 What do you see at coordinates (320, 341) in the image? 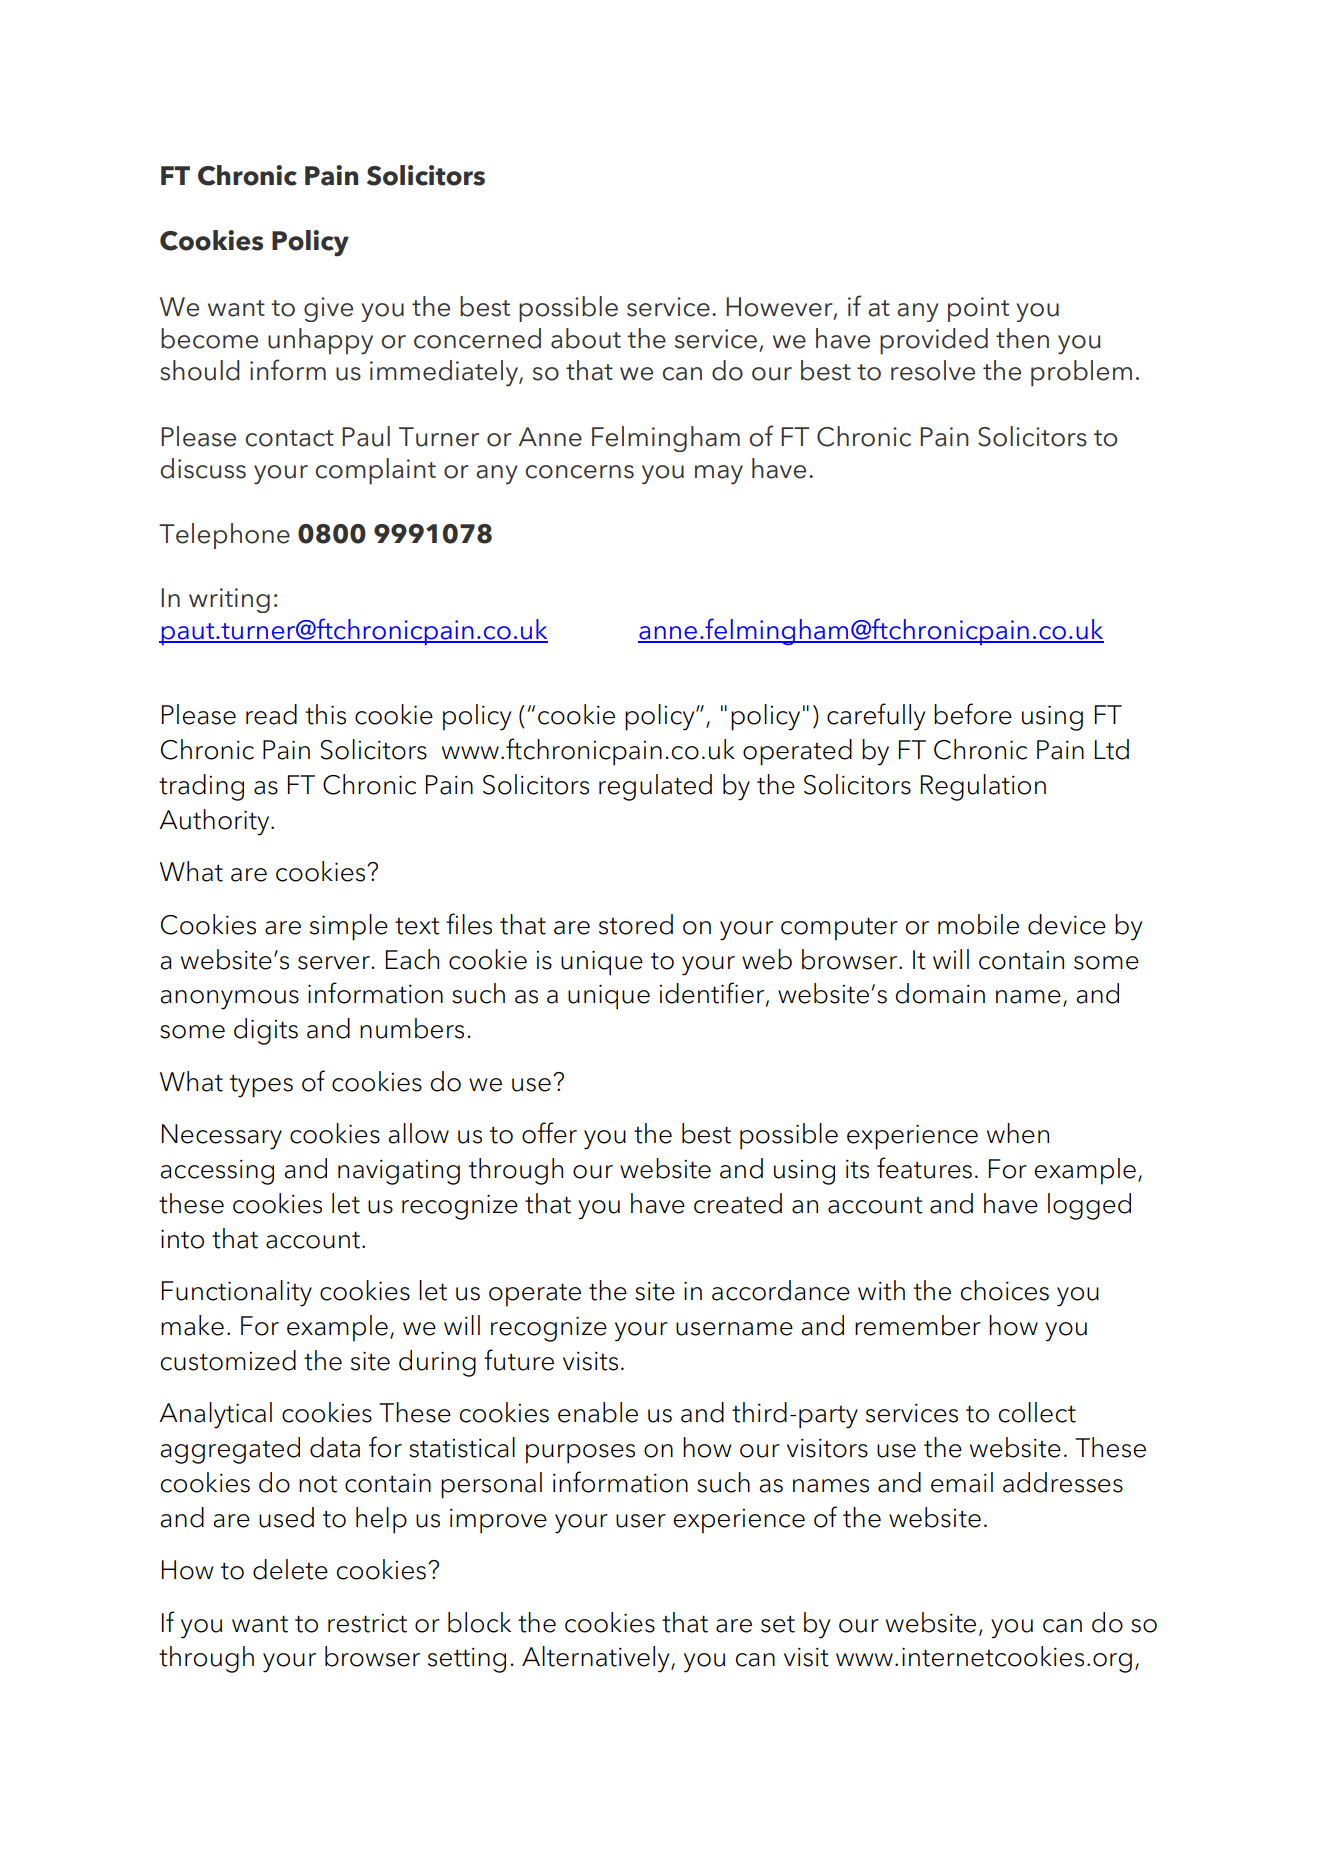
I see `unhappy` at bounding box center [320, 341].
